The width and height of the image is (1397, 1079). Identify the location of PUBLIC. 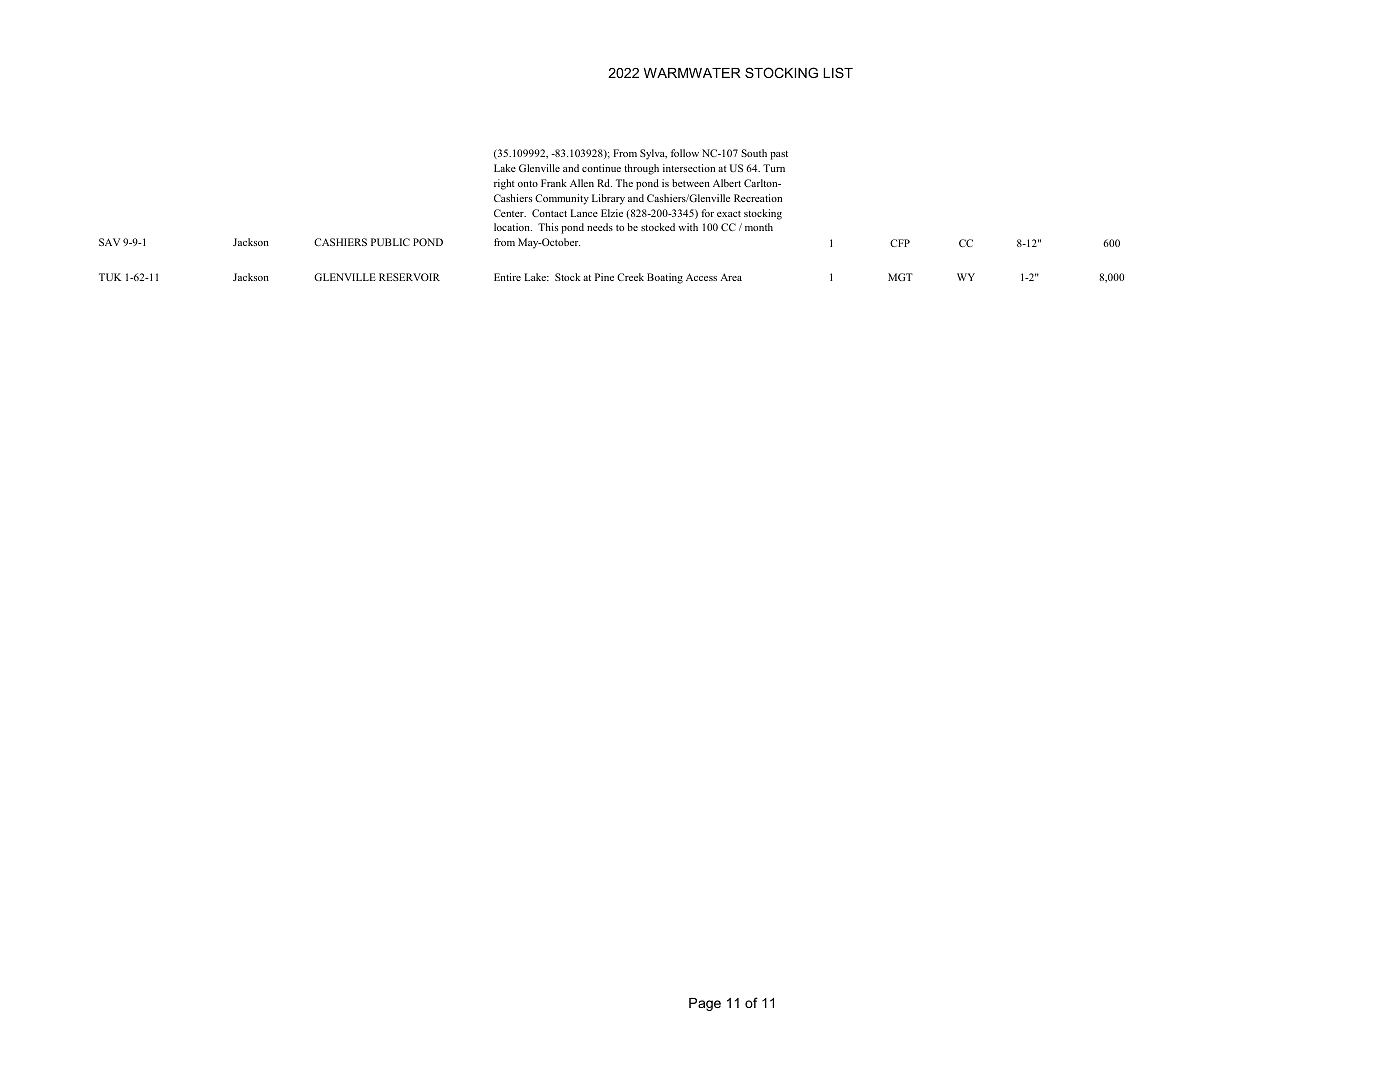
(390, 242).
